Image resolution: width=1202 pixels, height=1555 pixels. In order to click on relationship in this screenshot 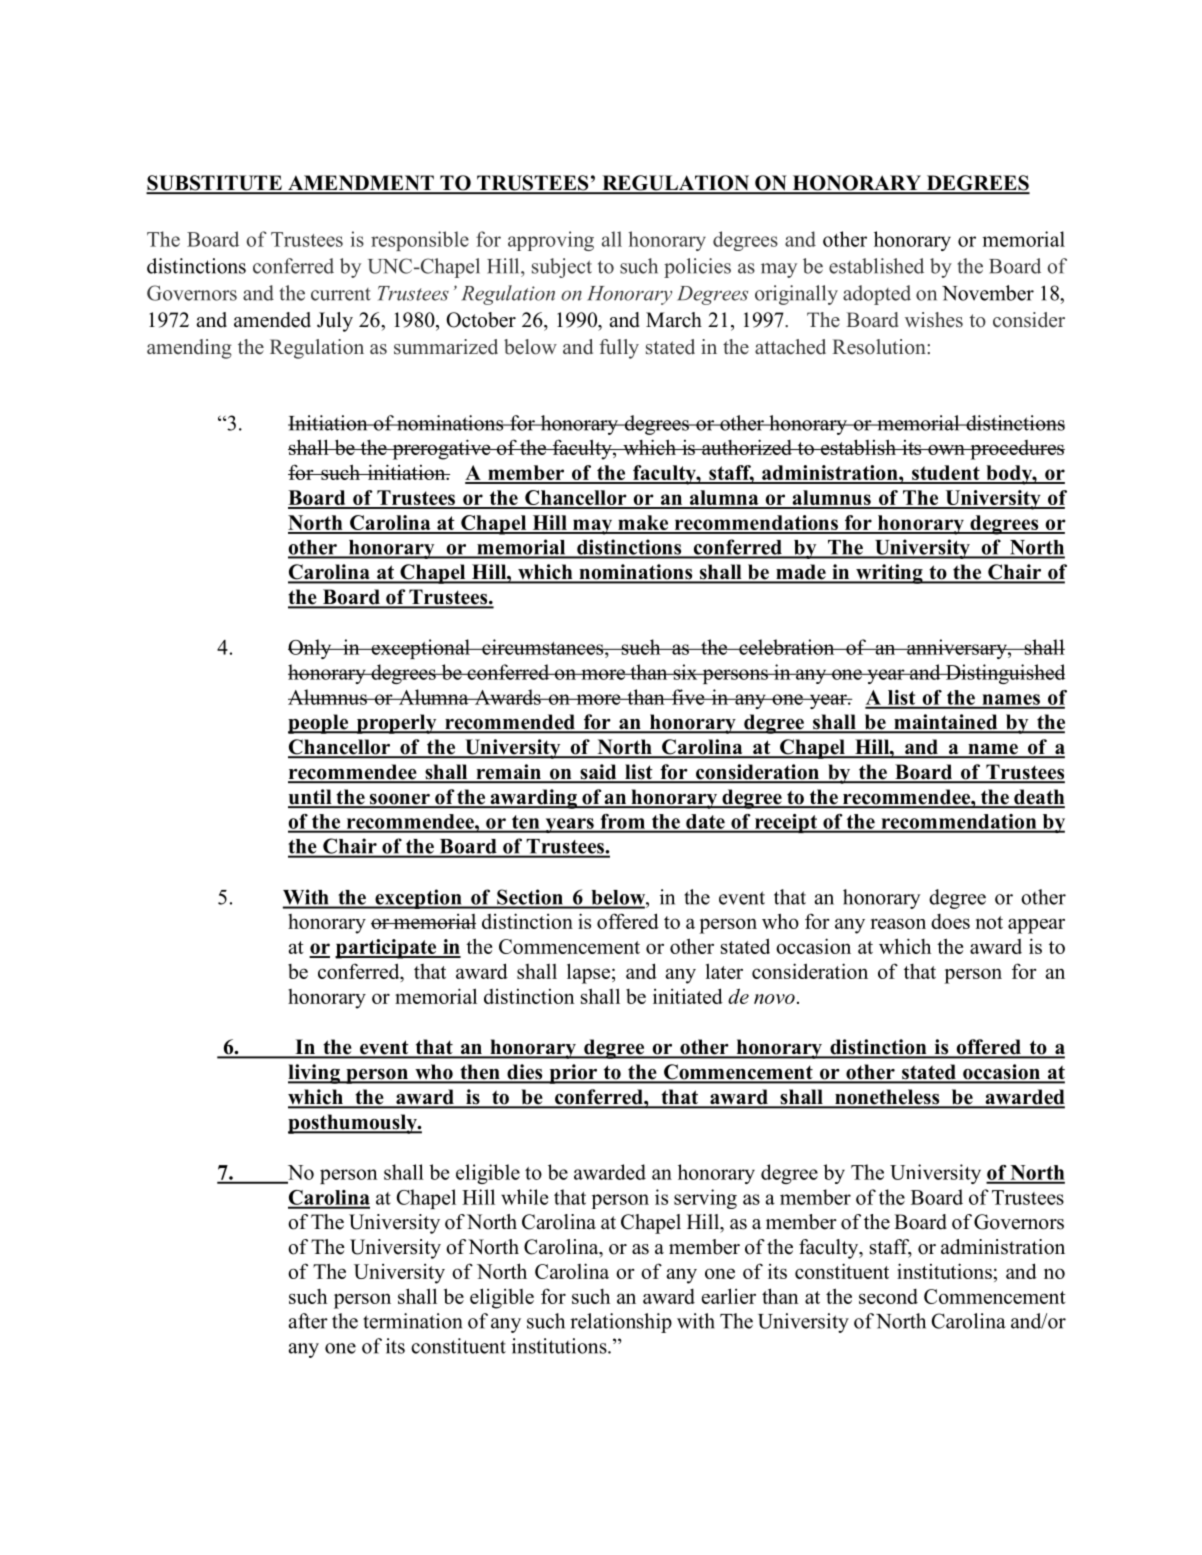, I will do `click(621, 1323)`.
